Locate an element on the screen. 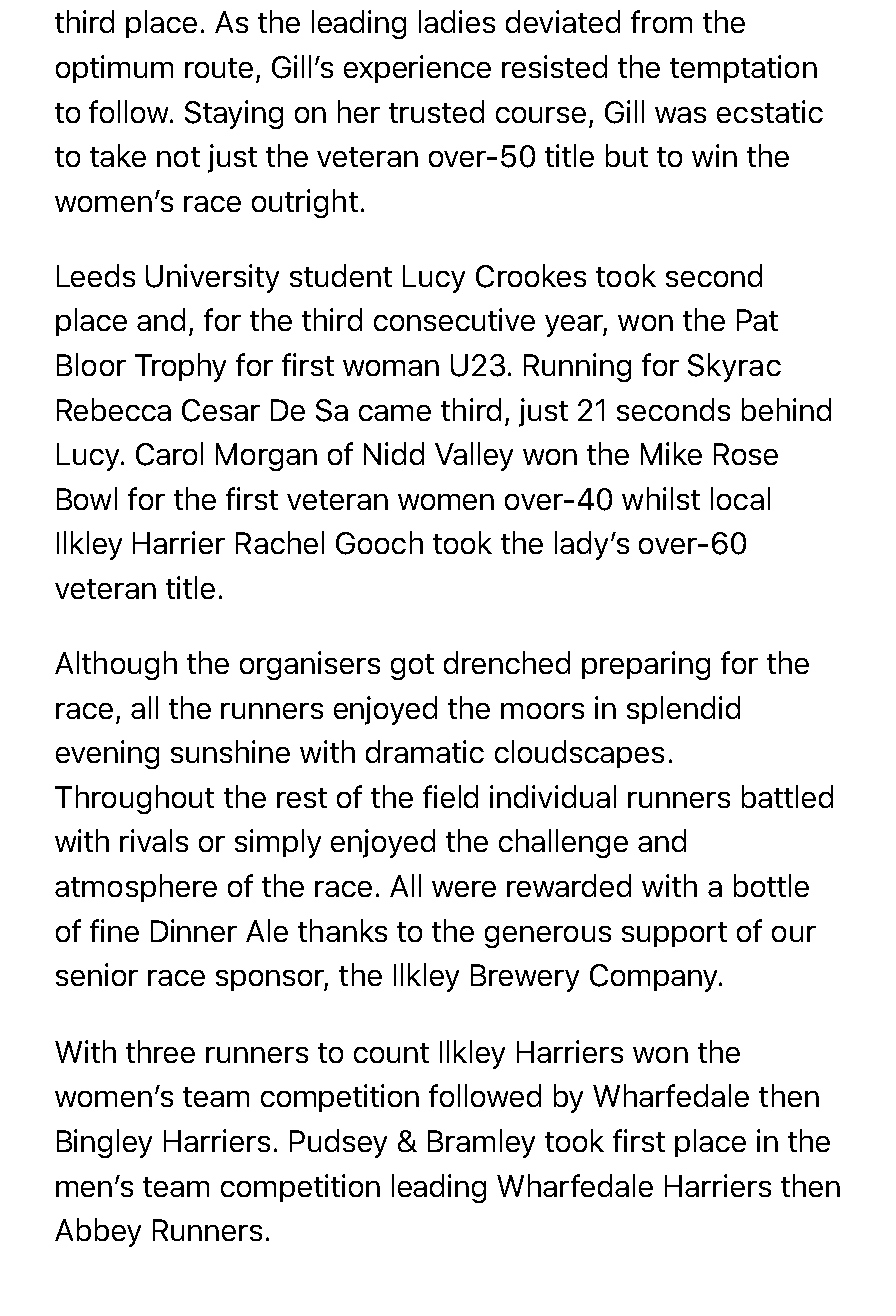 The image size is (896, 1316). Abbey is located at coordinates (98, 1232).
